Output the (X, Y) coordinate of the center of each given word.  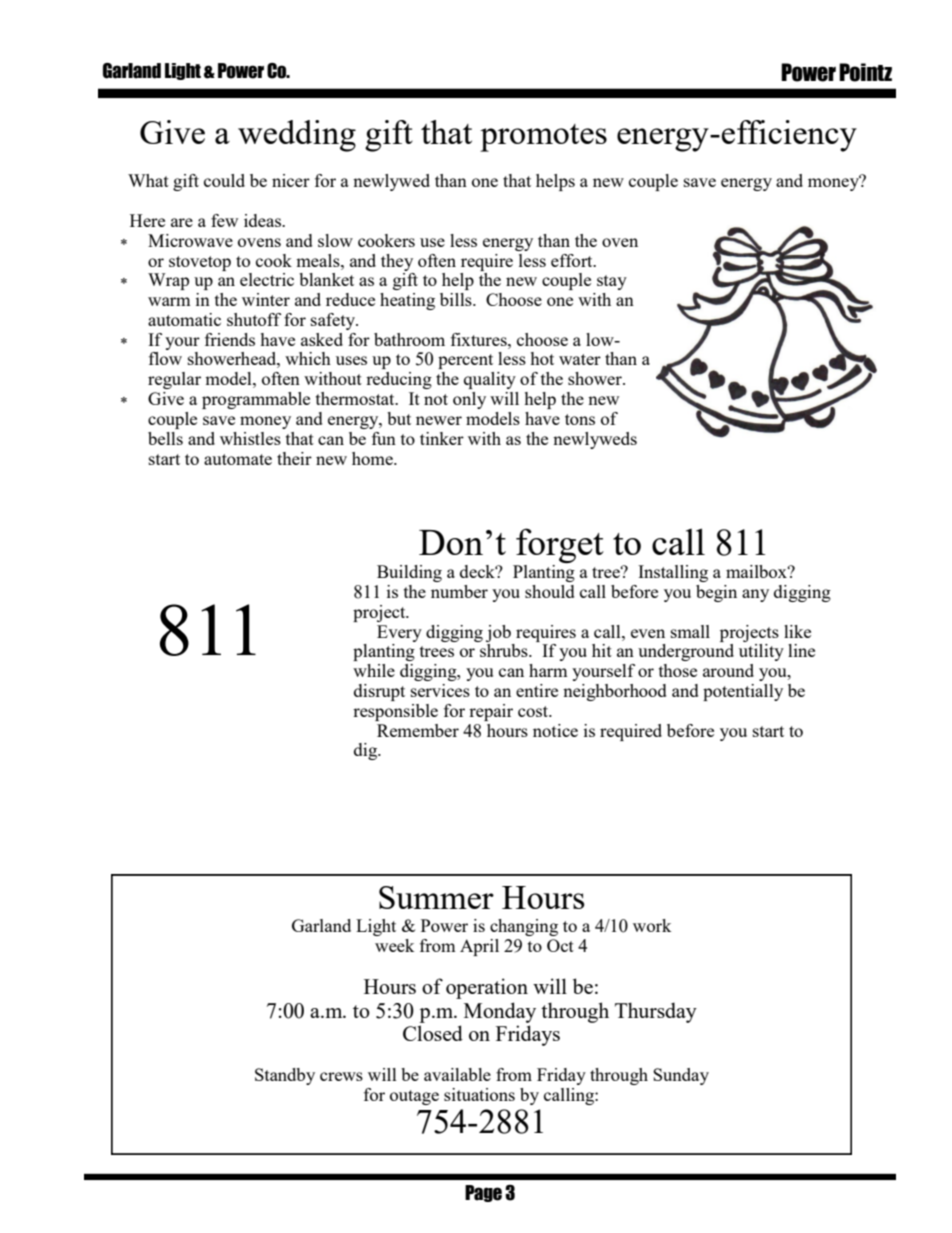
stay (612, 282)
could (224, 180)
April (479, 947)
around (728, 670)
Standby (285, 1076)
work (652, 925)
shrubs (505, 650)
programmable (256, 400)
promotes (543, 138)
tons (580, 419)
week (395, 945)
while (374, 670)
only (469, 400)
